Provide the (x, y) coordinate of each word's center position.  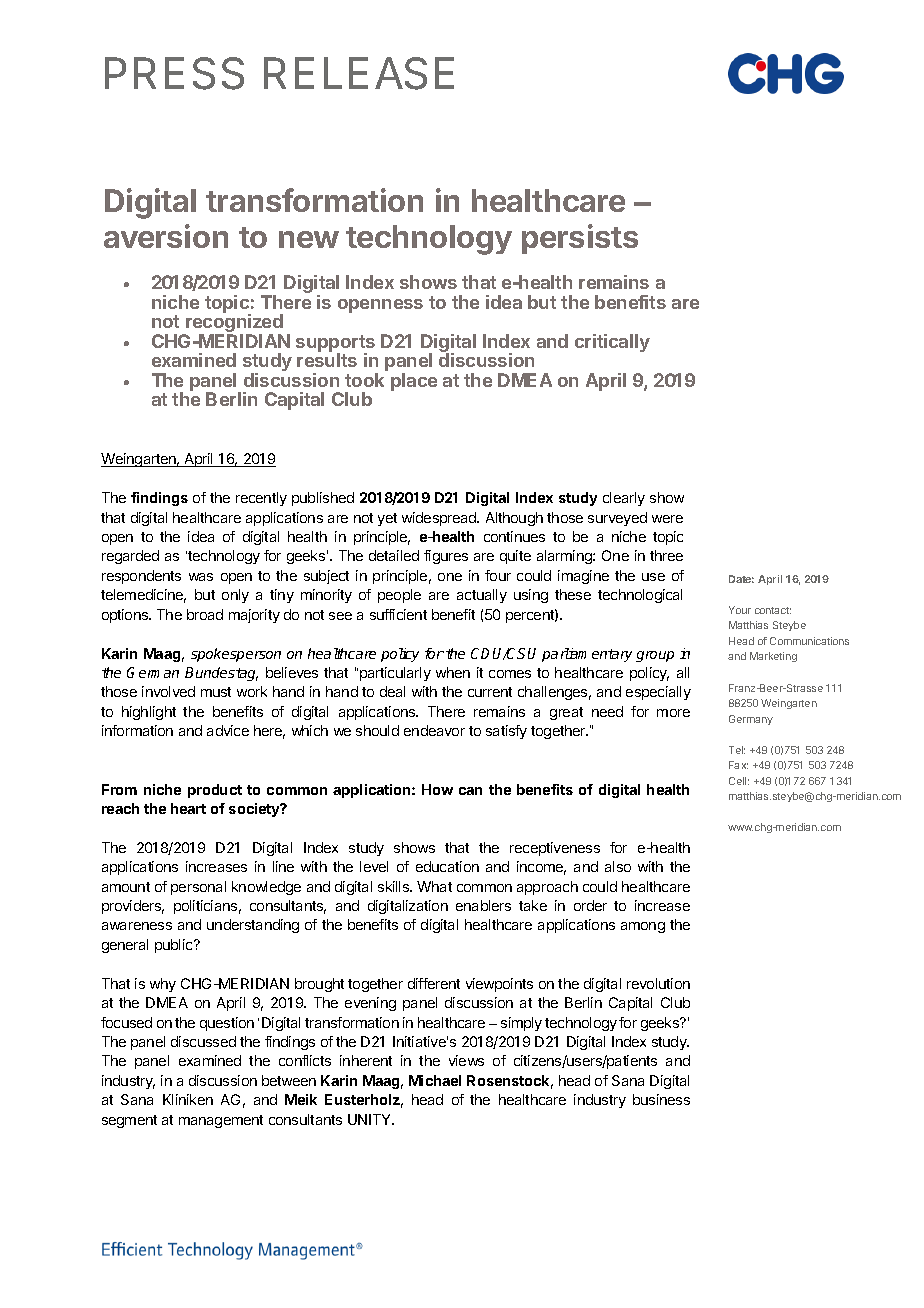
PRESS (174, 73)
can (470, 791)
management (221, 1121)
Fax (738, 765)
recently (261, 499)
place (414, 382)
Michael (435, 1080)
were (667, 519)
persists (580, 239)
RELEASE (359, 73)
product (215, 791)
